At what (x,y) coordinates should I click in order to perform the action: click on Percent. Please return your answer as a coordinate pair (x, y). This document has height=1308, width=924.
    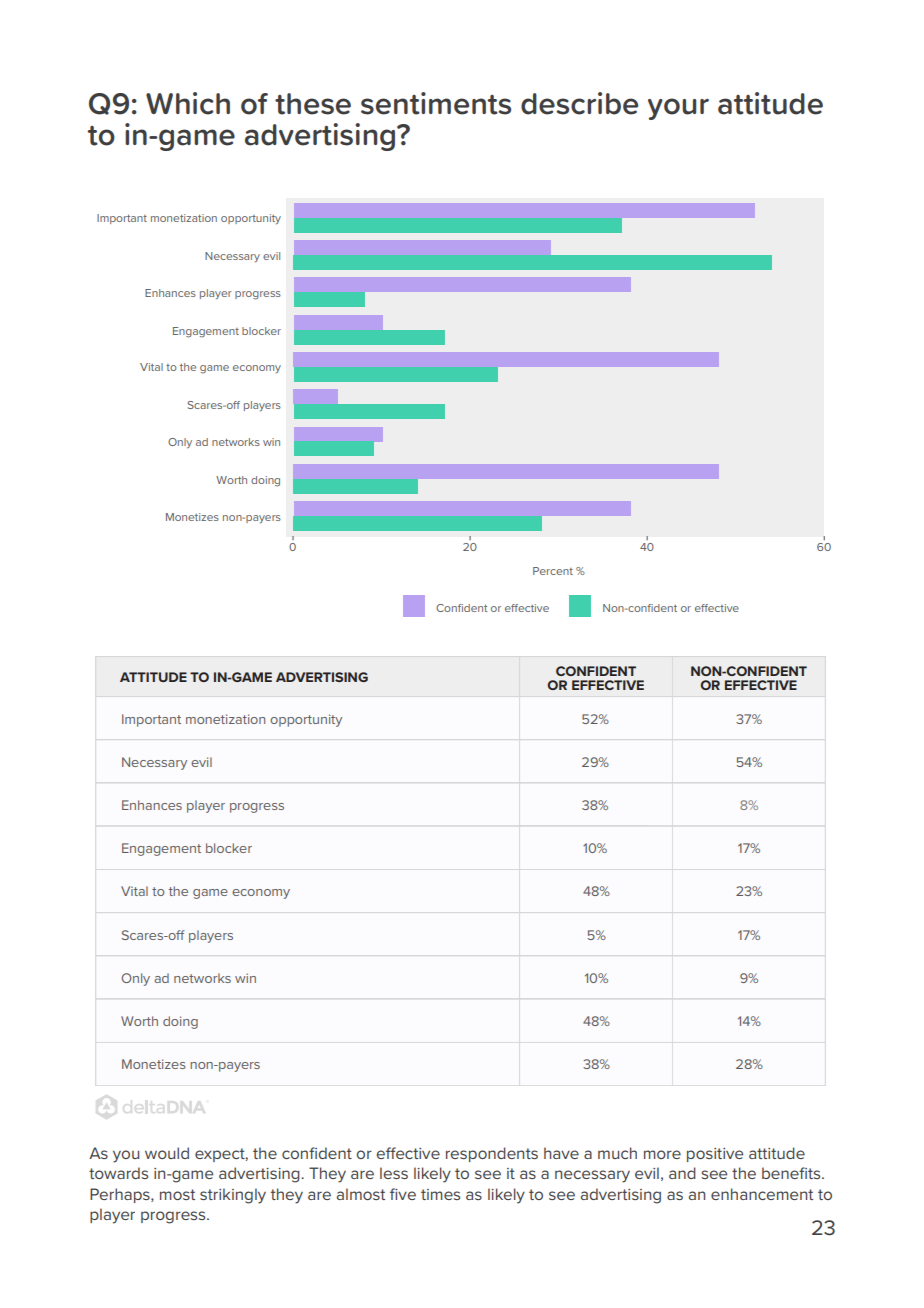
    Looking at the image, I should click on (553, 571).
